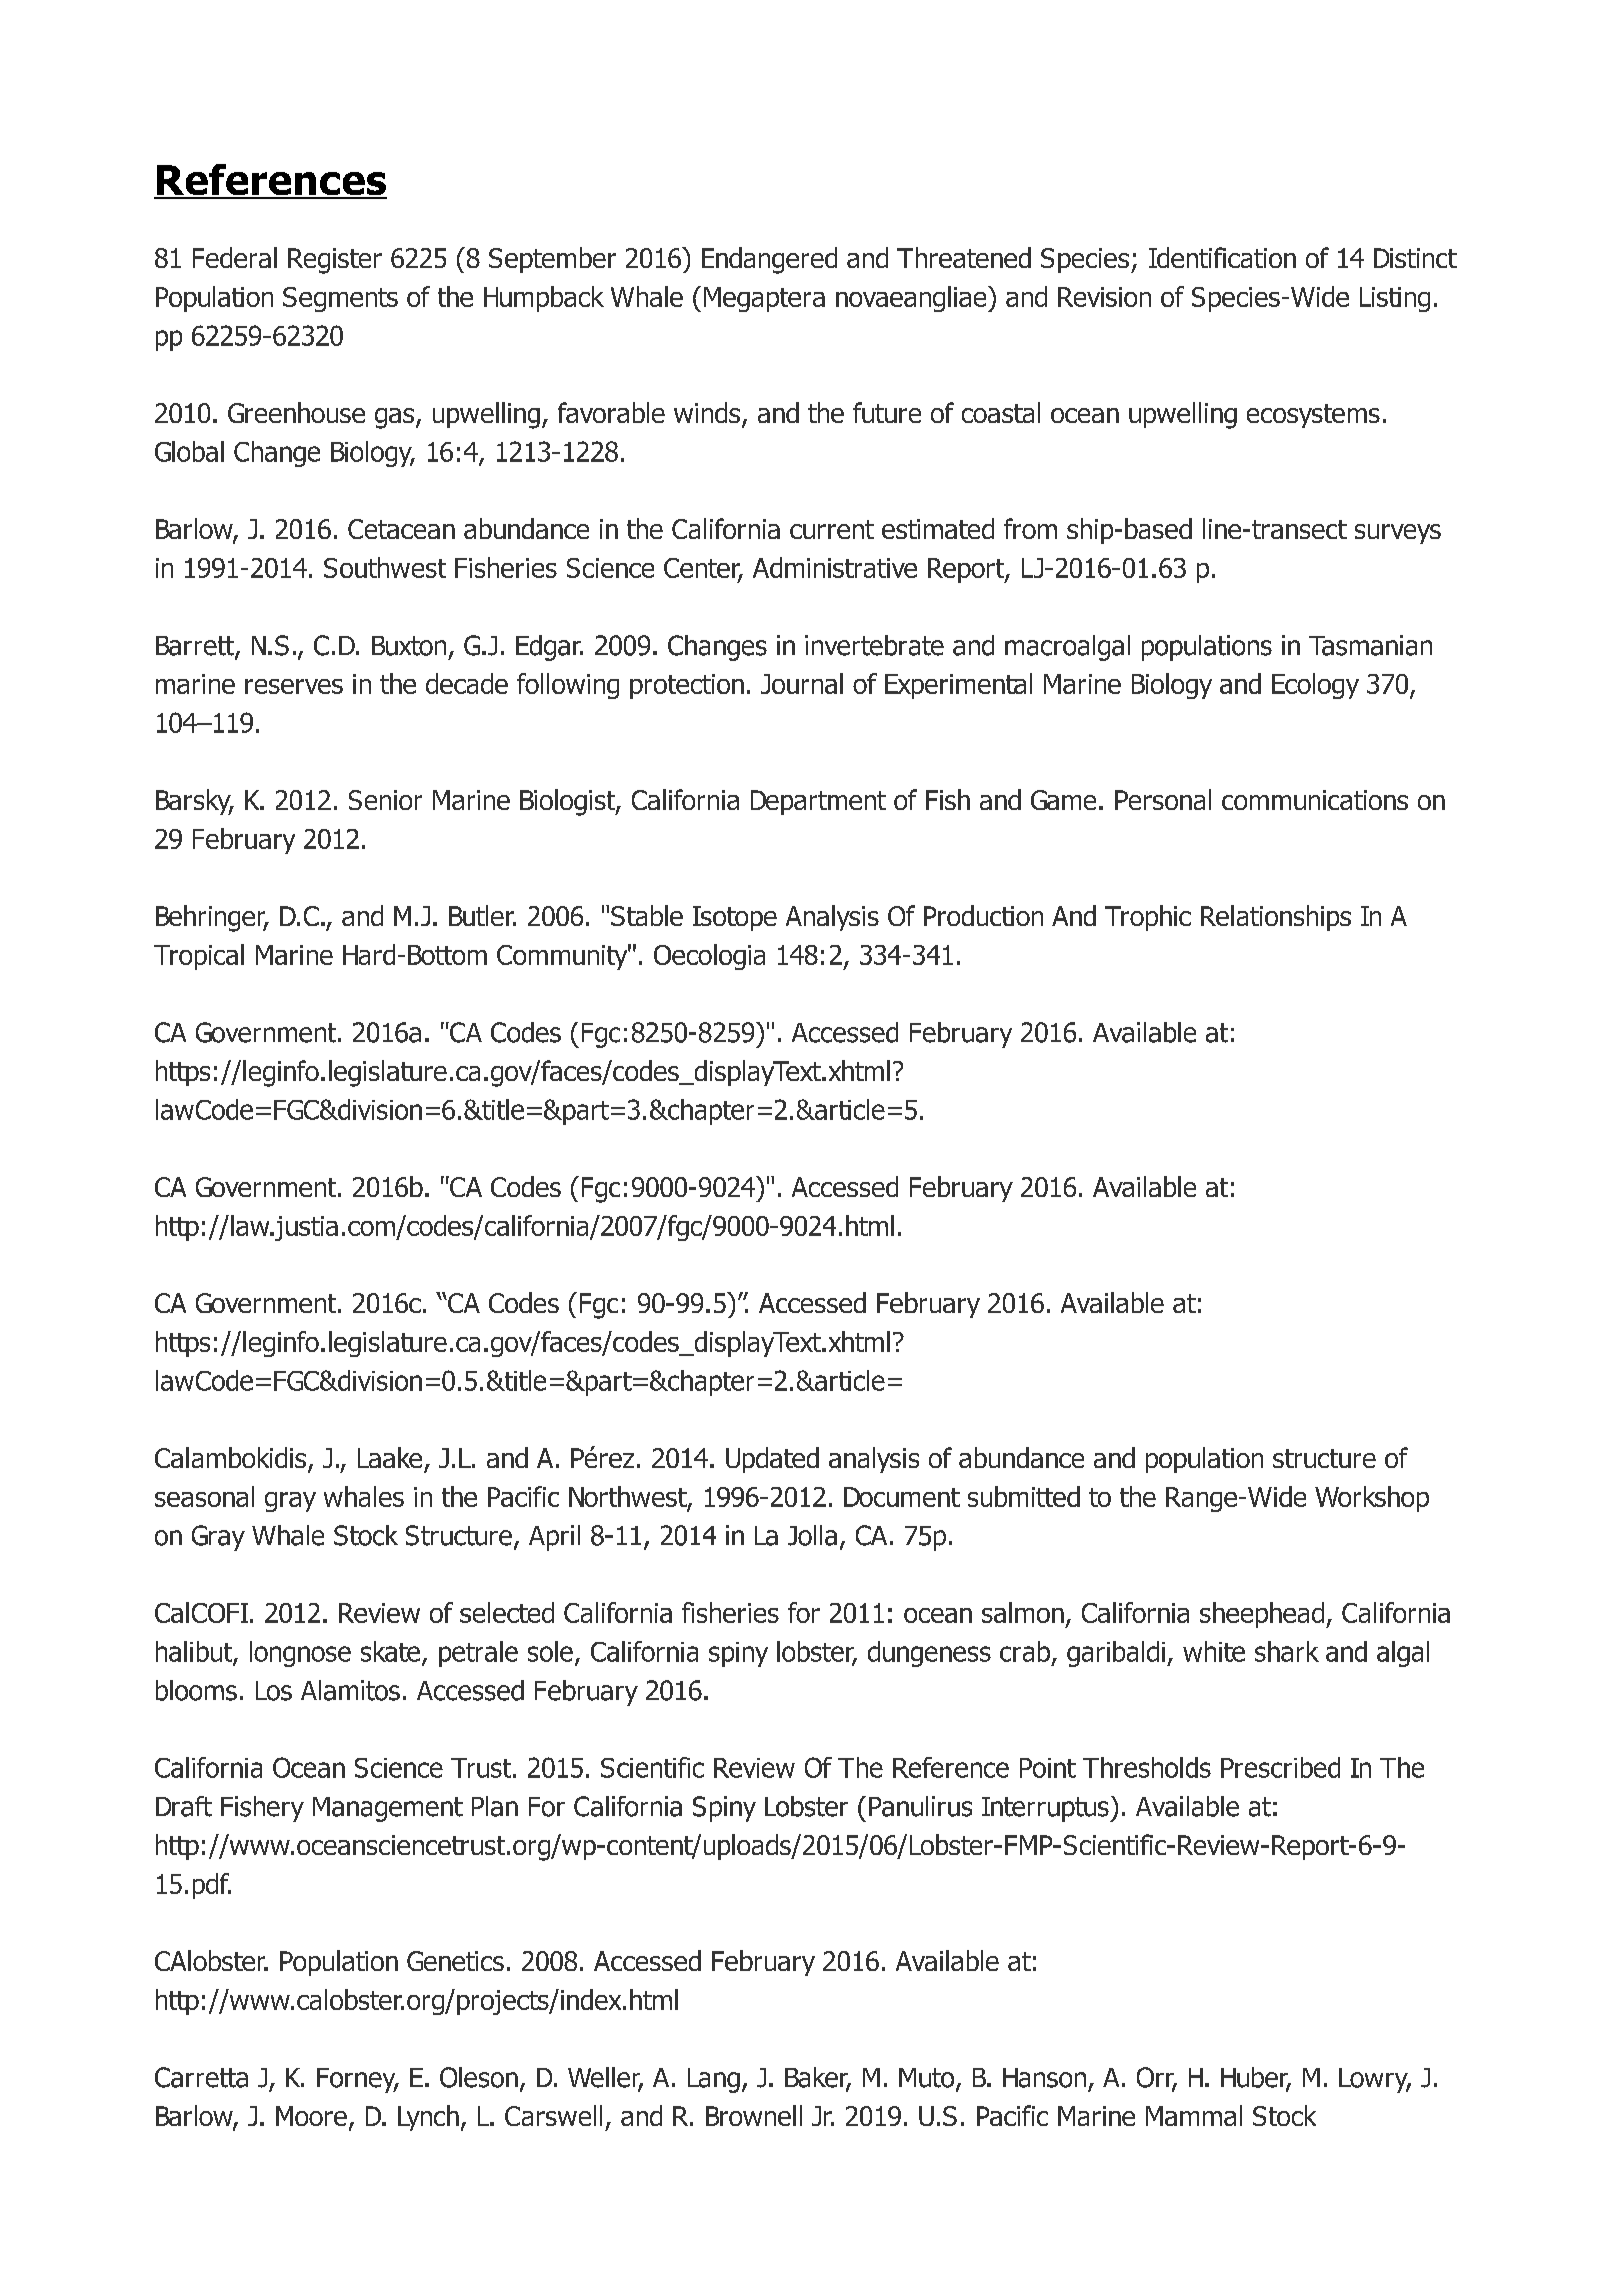 The image size is (1616, 2287). Describe the element at coordinates (311, 2116) in the screenshot. I see `Moore` at that location.
